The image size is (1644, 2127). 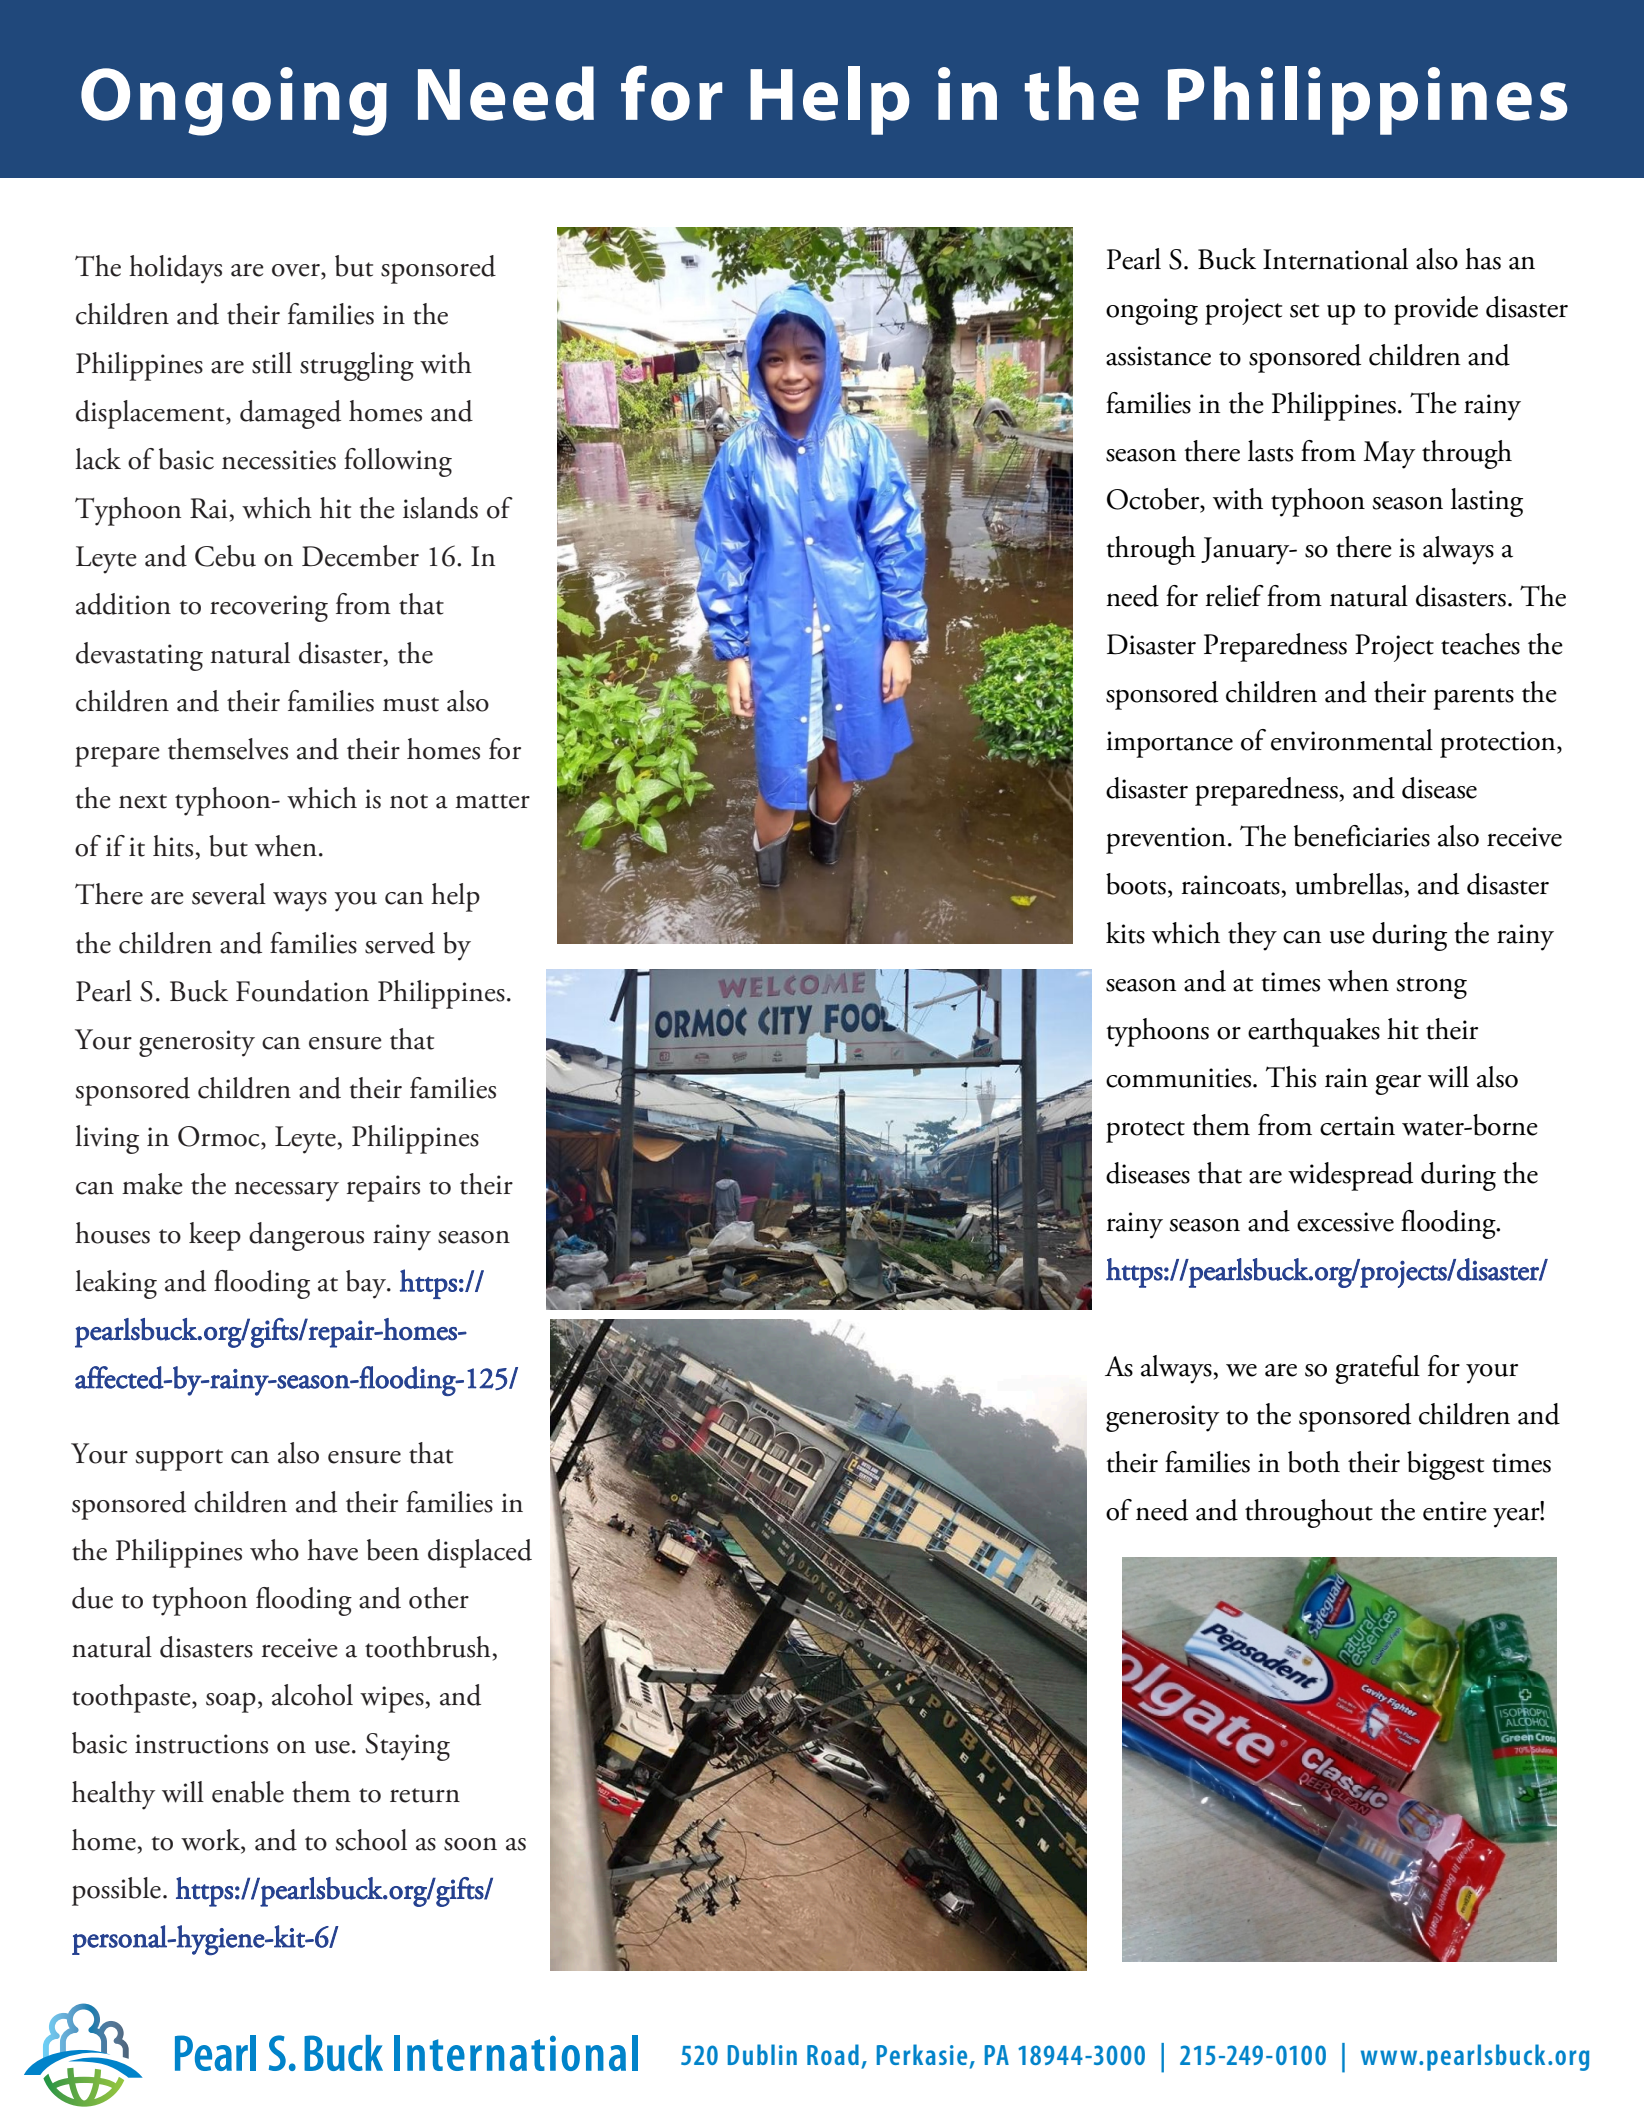 What do you see at coordinates (179, 1460) in the image?
I see `support` at bounding box center [179, 1460].
